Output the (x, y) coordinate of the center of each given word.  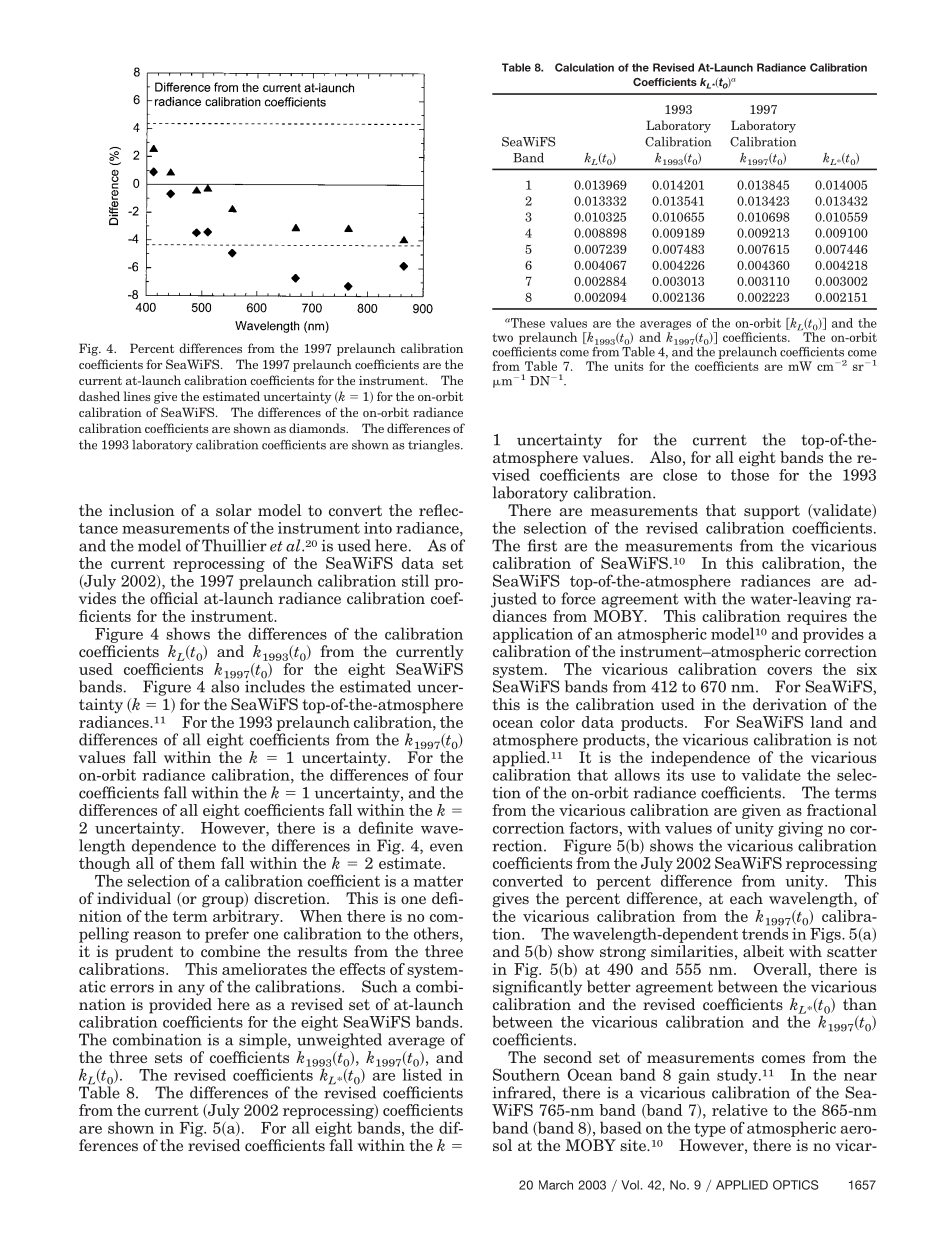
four (448, 775)
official (174, 598)
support (772, 512)
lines (137, 396)
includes (275, 685)
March (556, 1185)
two (503, 337)
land (826, 722)
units (629, 366)
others (437, 934)
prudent (144, 953)
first (542, 545)
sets (168, 1057)
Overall (781, 969)
